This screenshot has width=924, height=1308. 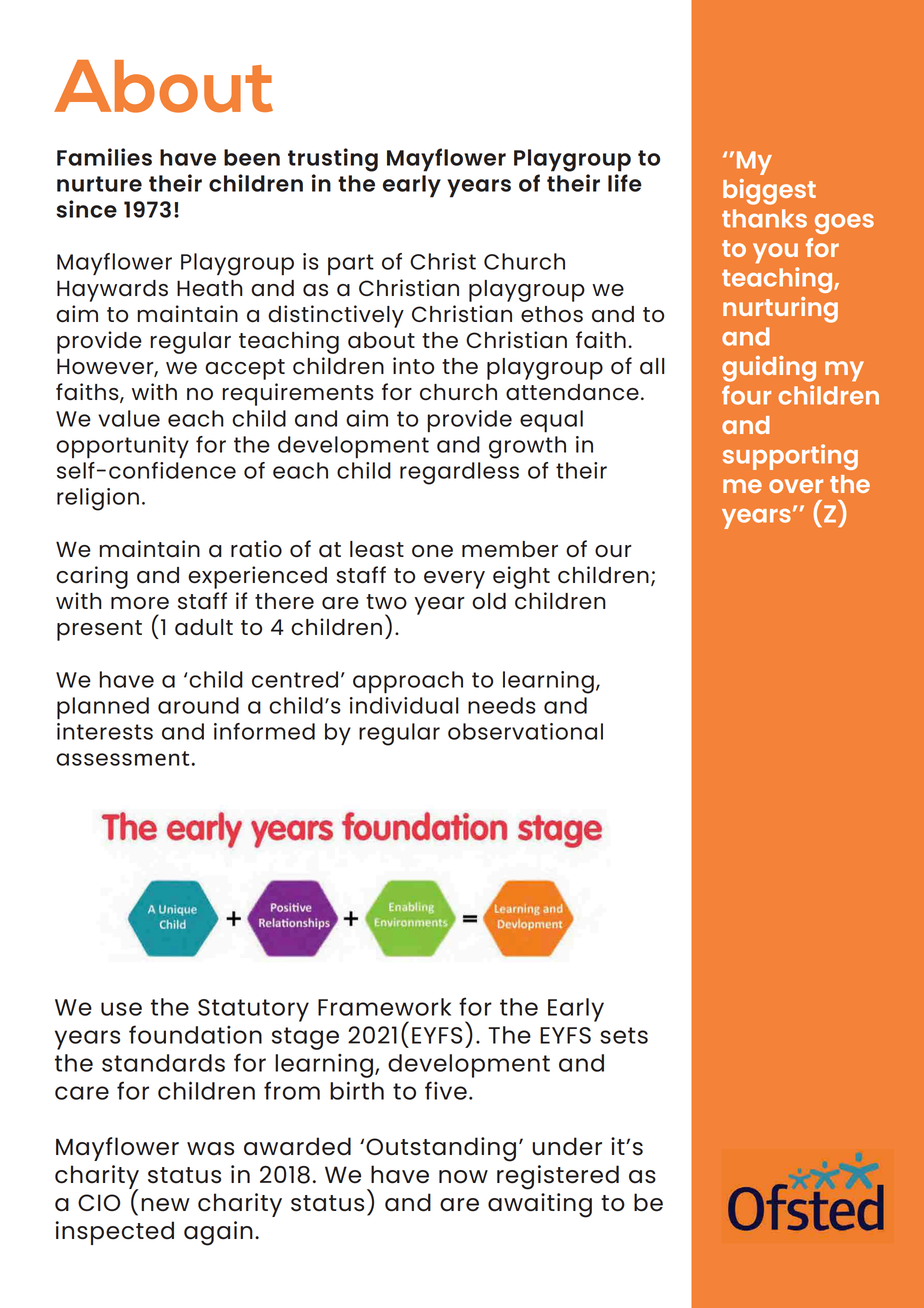 I want to click on now, so click(x=463, y=1177).
